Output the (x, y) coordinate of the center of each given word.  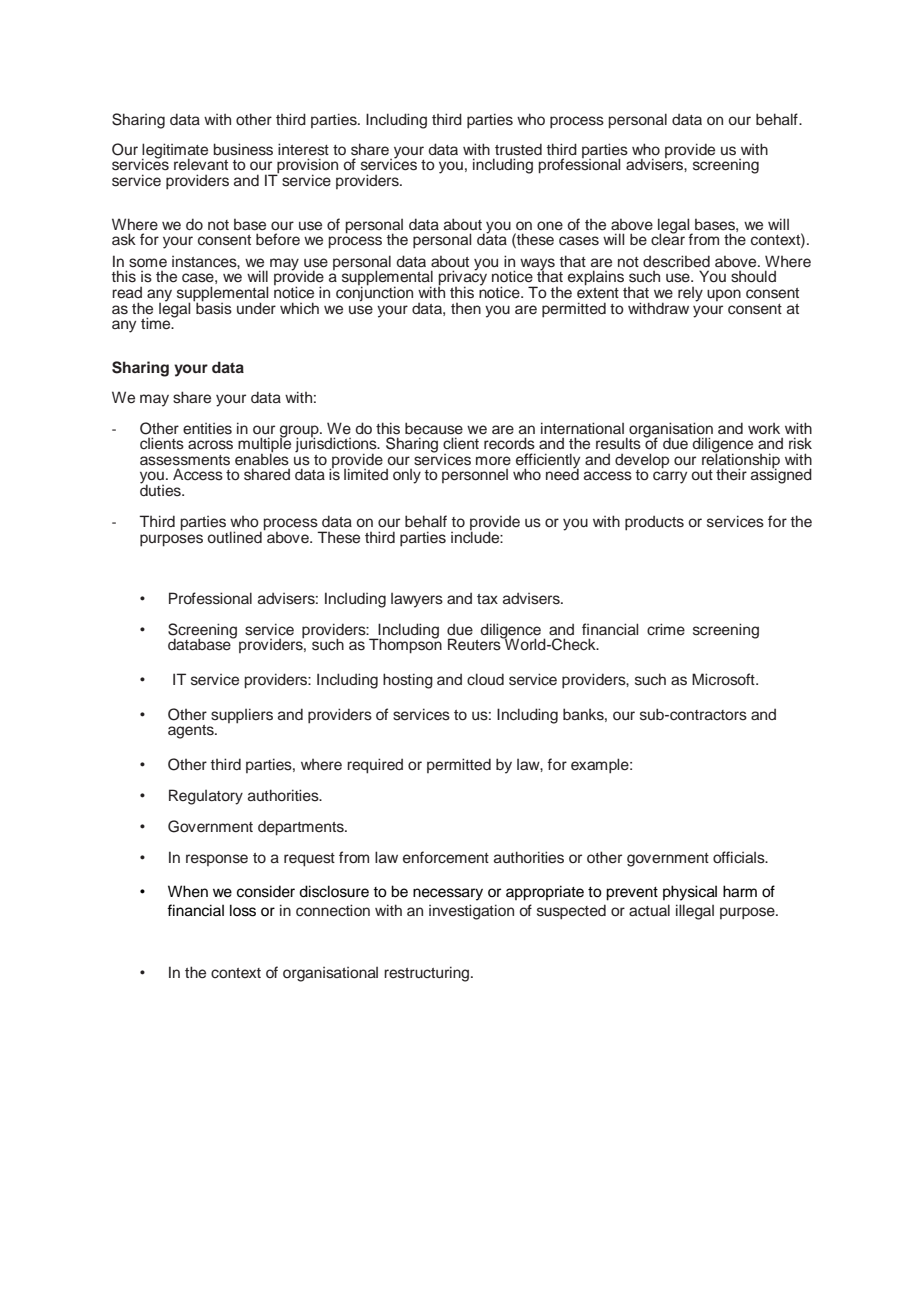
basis (213, 307)
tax (487, 599)
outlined (234, 537)
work (764, 428)
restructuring (428, 974)
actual (649, 910)
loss (243, 910)
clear (668, 238)
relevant (201, 164)
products (654, 523)
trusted (518, 149)
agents (192, 732)
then (466, 309)
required (375, 766)
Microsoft (724, 679)
